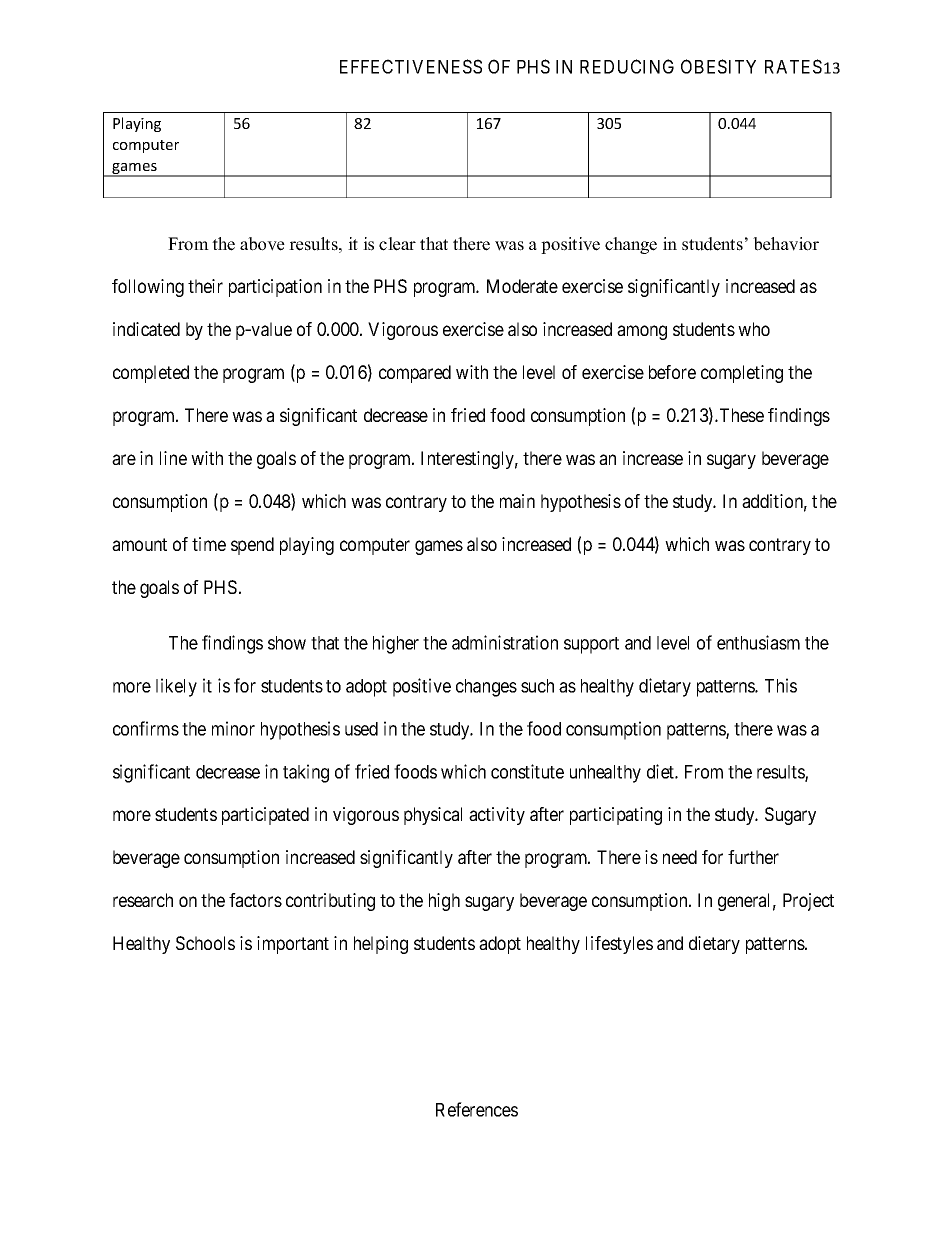 The height and width of the screenshot is (1233, 952). What do you see at coordinates (754, 329) in the screenshot?
I see `who` at bounding box center [754, 329].
